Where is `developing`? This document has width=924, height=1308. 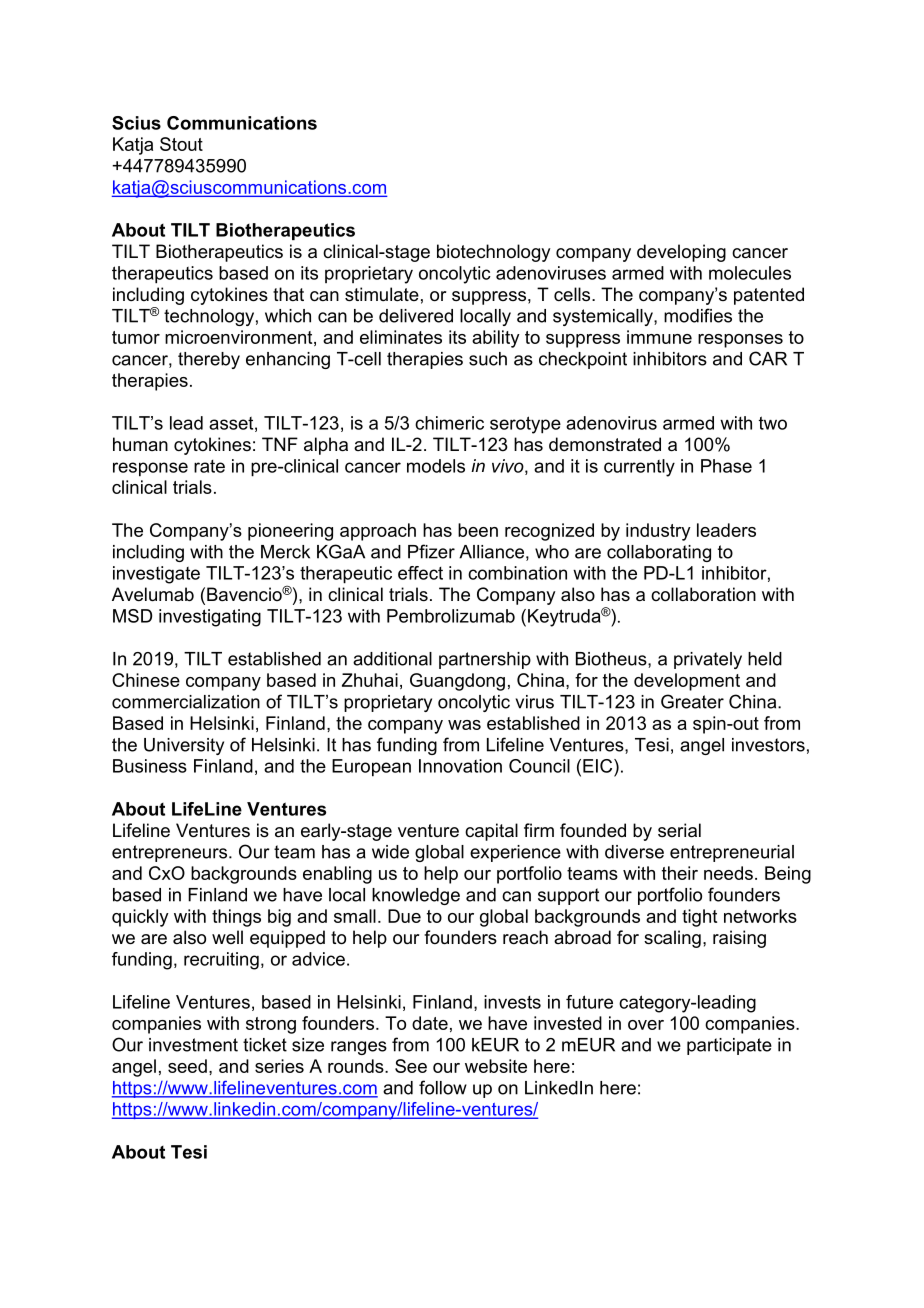 developing is located at coordinates (681, 253).
